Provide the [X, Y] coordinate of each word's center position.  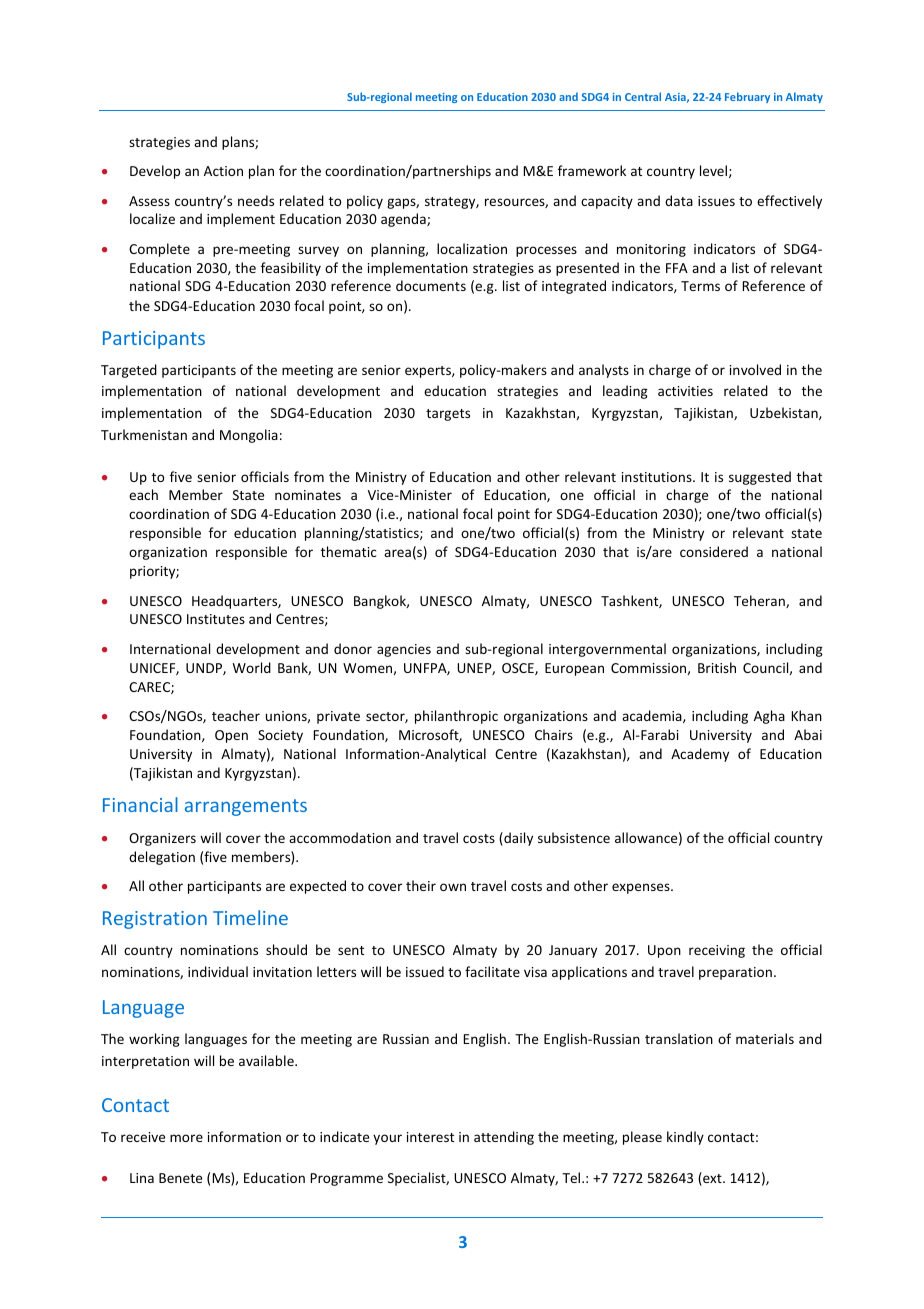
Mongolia [249, 436]
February [747, 97]
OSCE [519, 669]
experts [429, 372]
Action [223, 171]
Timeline [250, 917]
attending [504, 1138]
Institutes [216, 619]
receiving [717, 951]
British [717, 667]
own [453, 887]
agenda [404, 220]
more [186, 1138]
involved [755, 369]
